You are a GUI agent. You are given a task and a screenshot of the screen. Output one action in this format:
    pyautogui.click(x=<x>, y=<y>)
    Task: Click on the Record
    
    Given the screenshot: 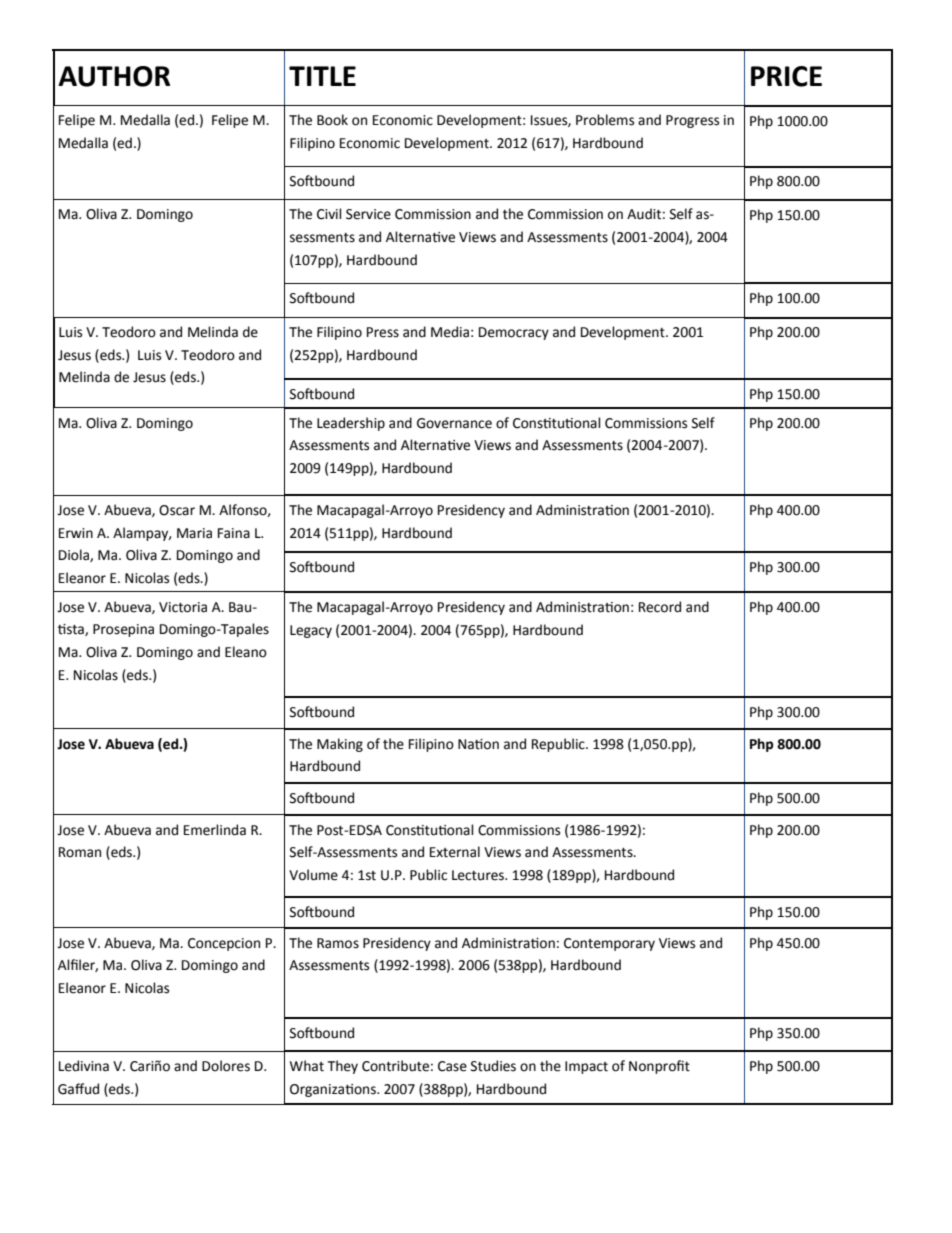 What is the action you would take?
    pyautogui.click(x=660, y=607)
